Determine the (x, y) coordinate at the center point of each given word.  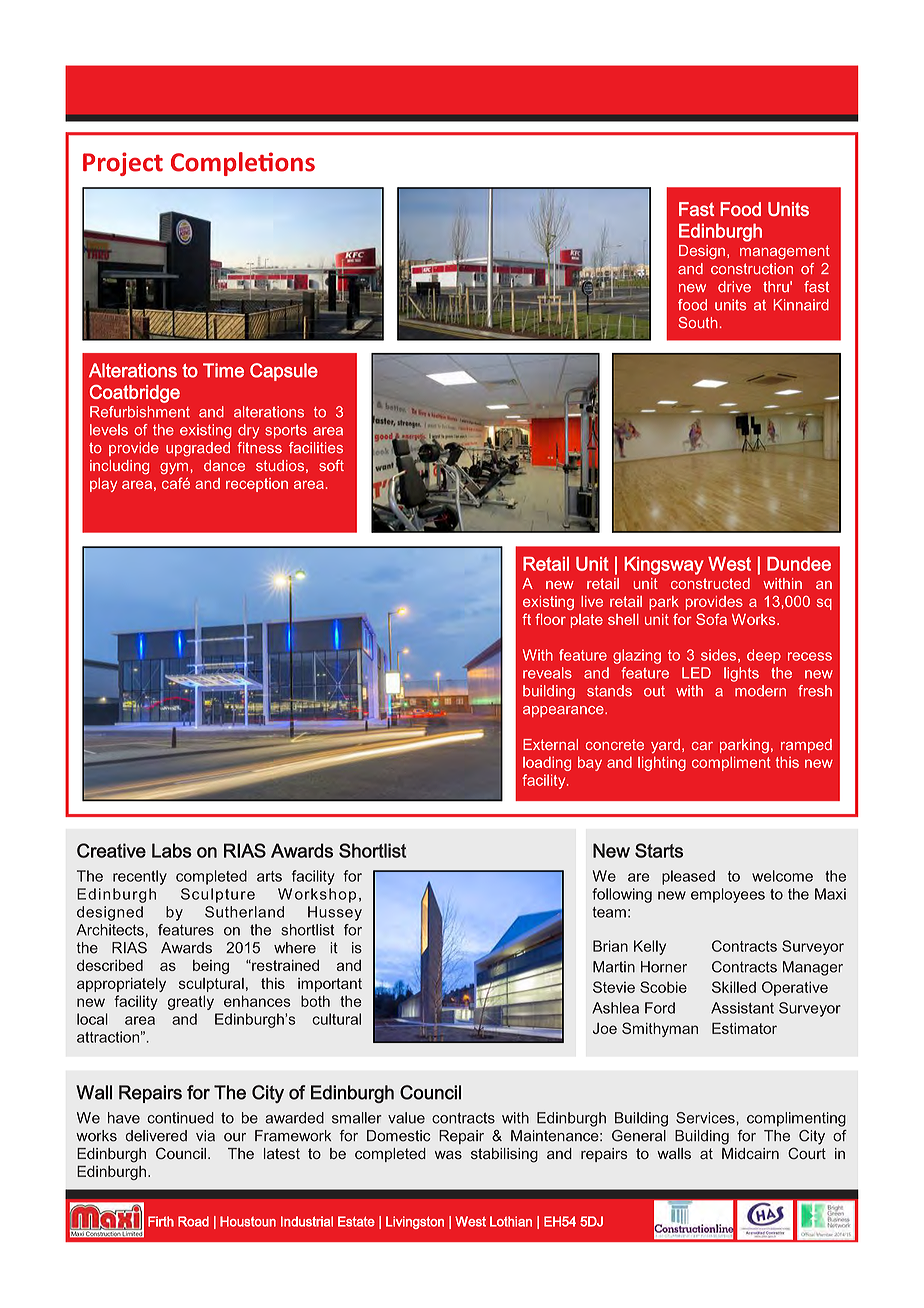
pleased (688, 877)
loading (547, 763)
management (785, 252)
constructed (710, 583)
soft (331, 465)
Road (193, 1221)
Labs (172, 850)
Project (123, 164)
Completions (243, 164)
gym (174, 468)
